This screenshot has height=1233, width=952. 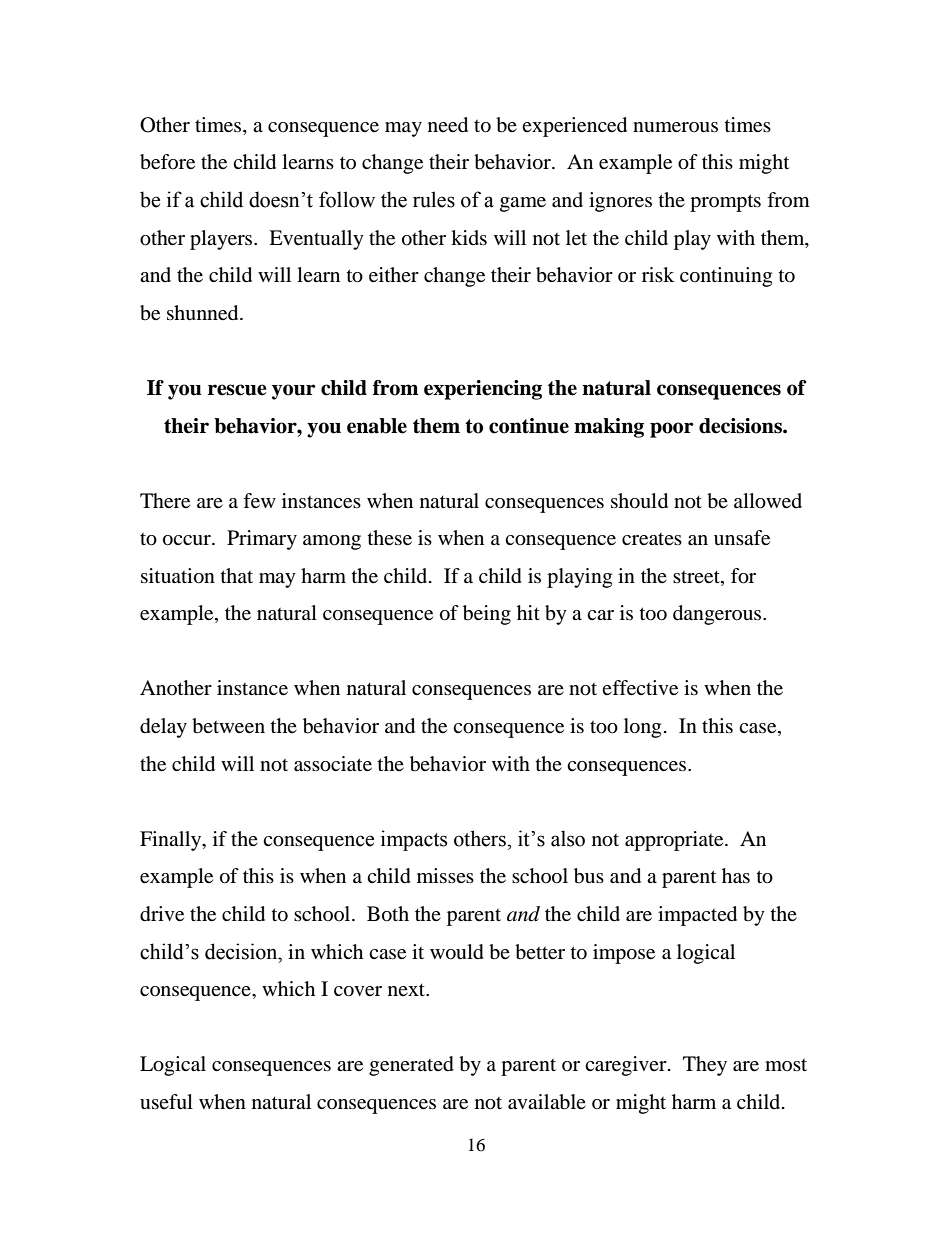 What do you see at coordinates (166, 1102) in the screenshot?
I see `useful` at bounding box center [166, 1102].
